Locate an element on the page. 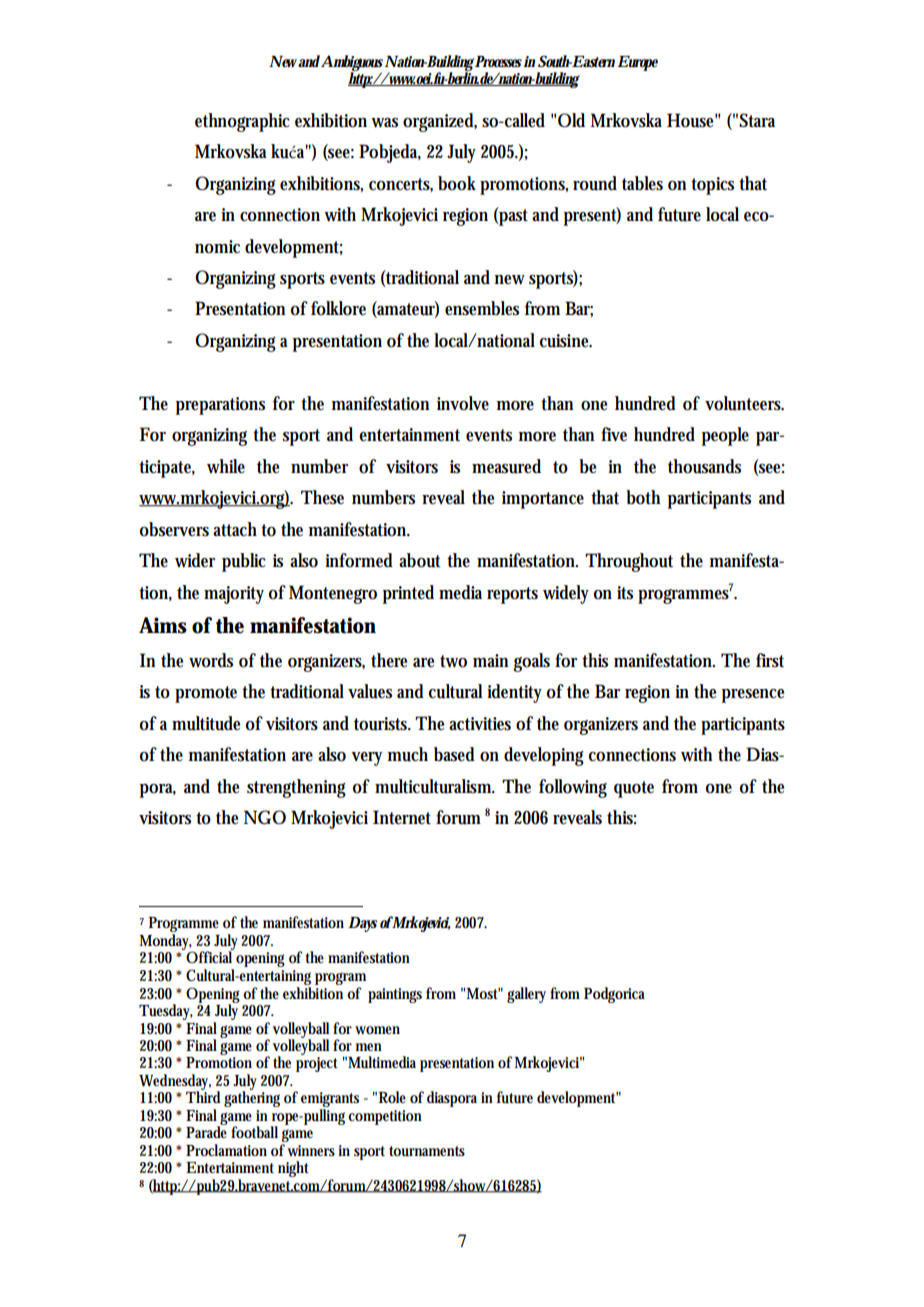 This page has height=1307, width=924. organized is located at coordinates (439, 122).
